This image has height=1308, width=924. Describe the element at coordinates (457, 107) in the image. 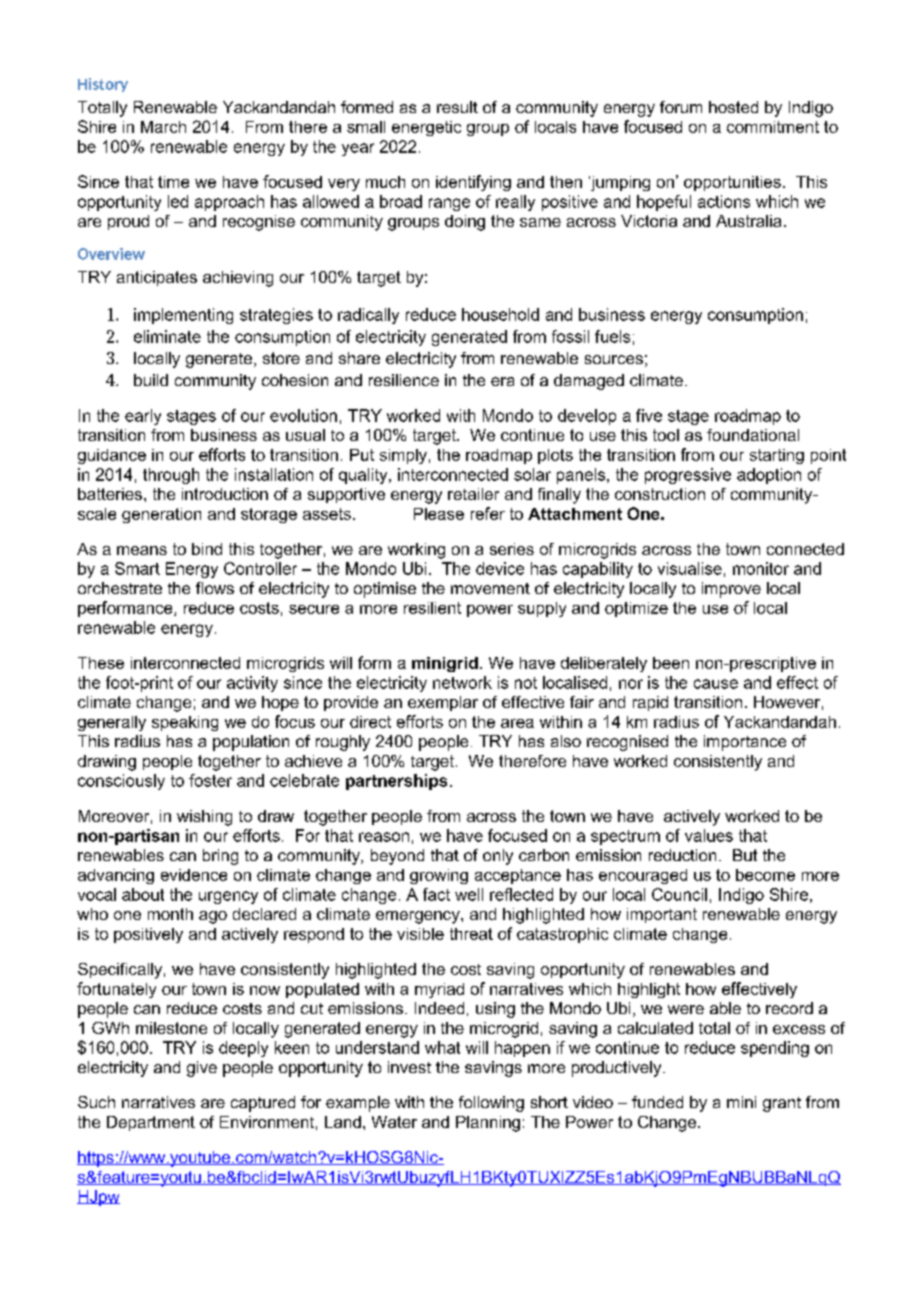

I see `result` at that location.
